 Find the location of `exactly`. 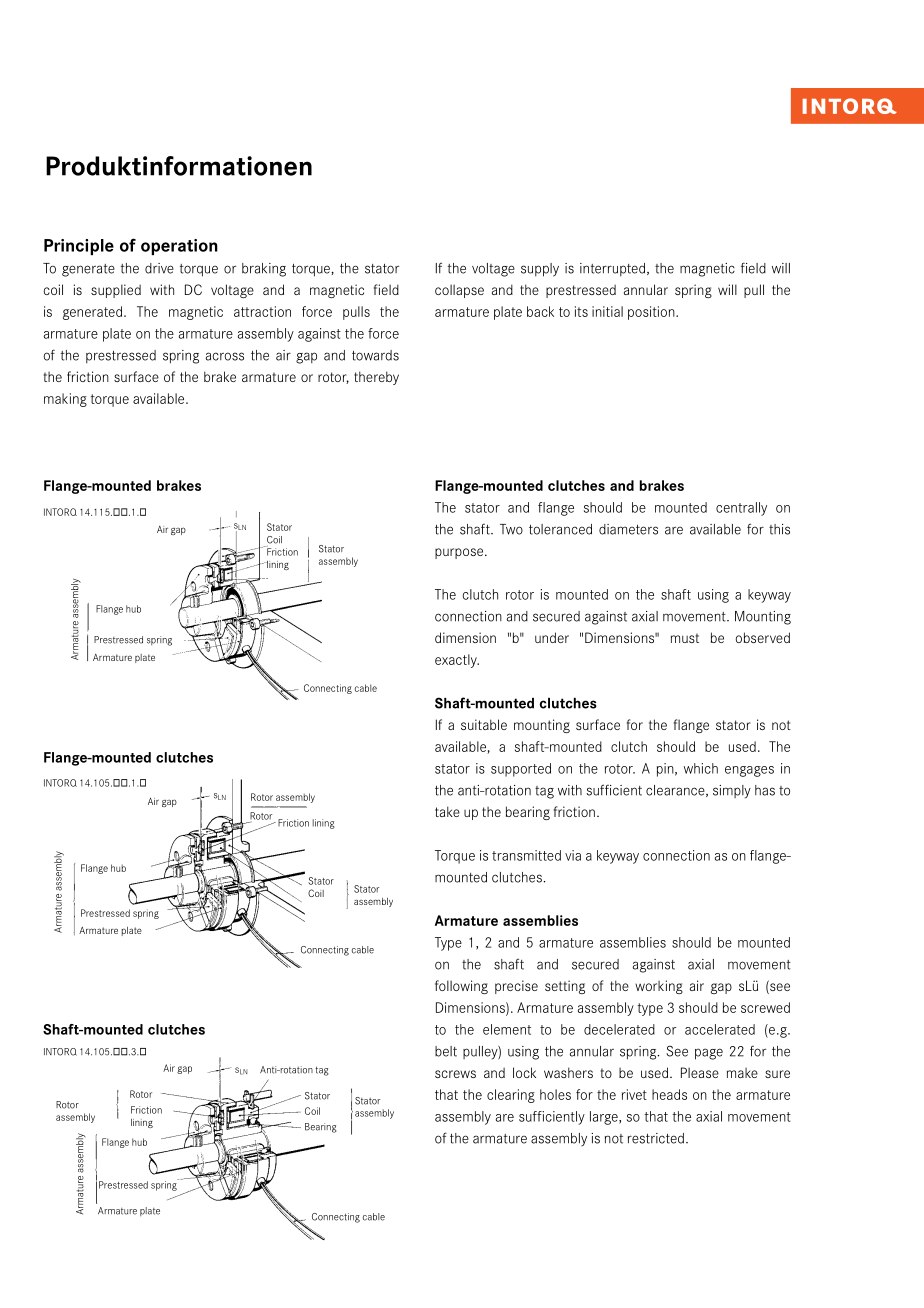

exactly is located at coordinates (457, 661).
